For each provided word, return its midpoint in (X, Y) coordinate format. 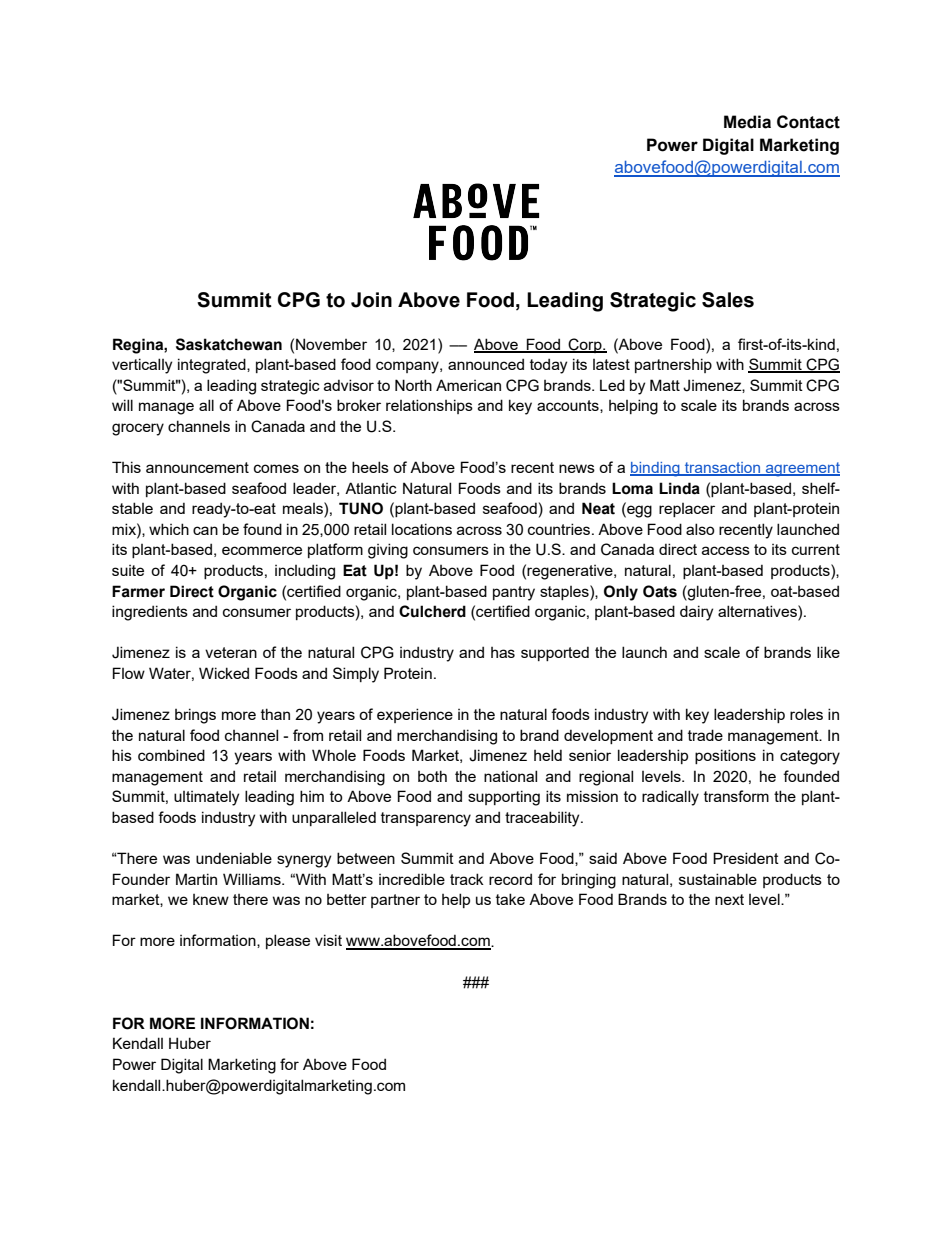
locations (422, 529)
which (169, 529)
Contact (808, 122)
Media (747, 122)
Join (371, 300)
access (726, 550)
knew (211, 899)
